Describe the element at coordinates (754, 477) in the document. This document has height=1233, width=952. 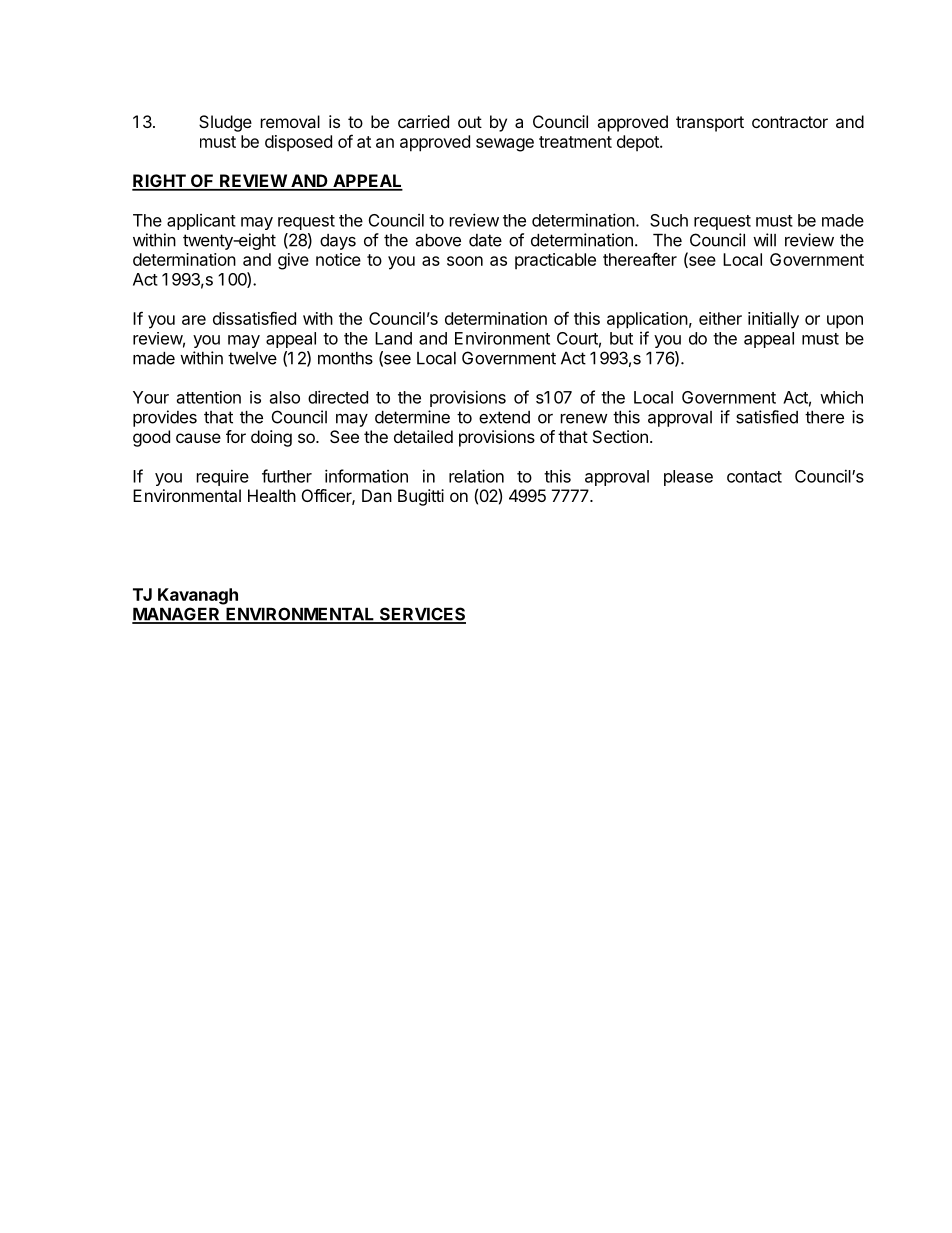
I see `contact` at that location.
